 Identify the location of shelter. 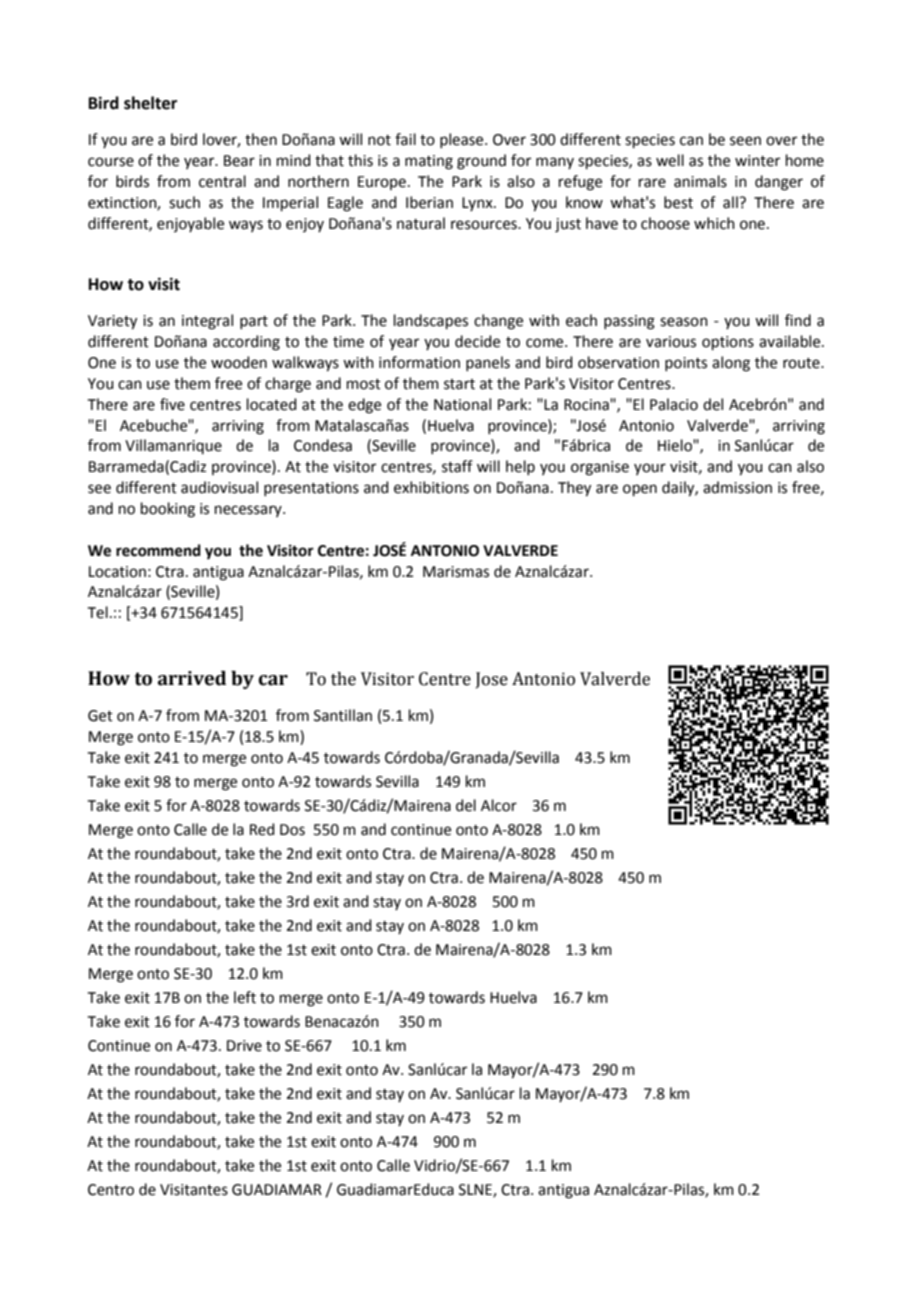
(150, 103).
